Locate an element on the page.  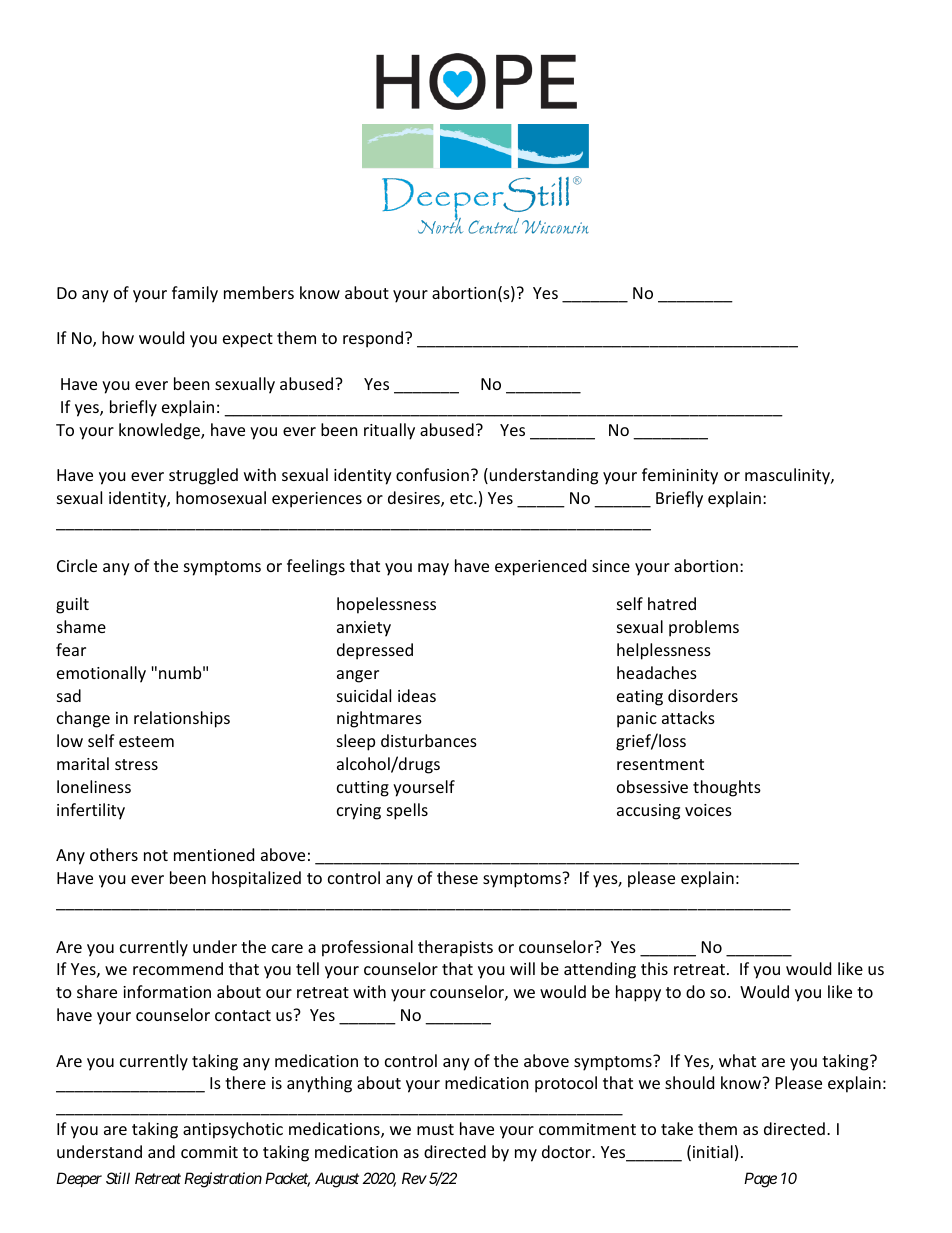
attacks is located at coordinates (688, 717).
